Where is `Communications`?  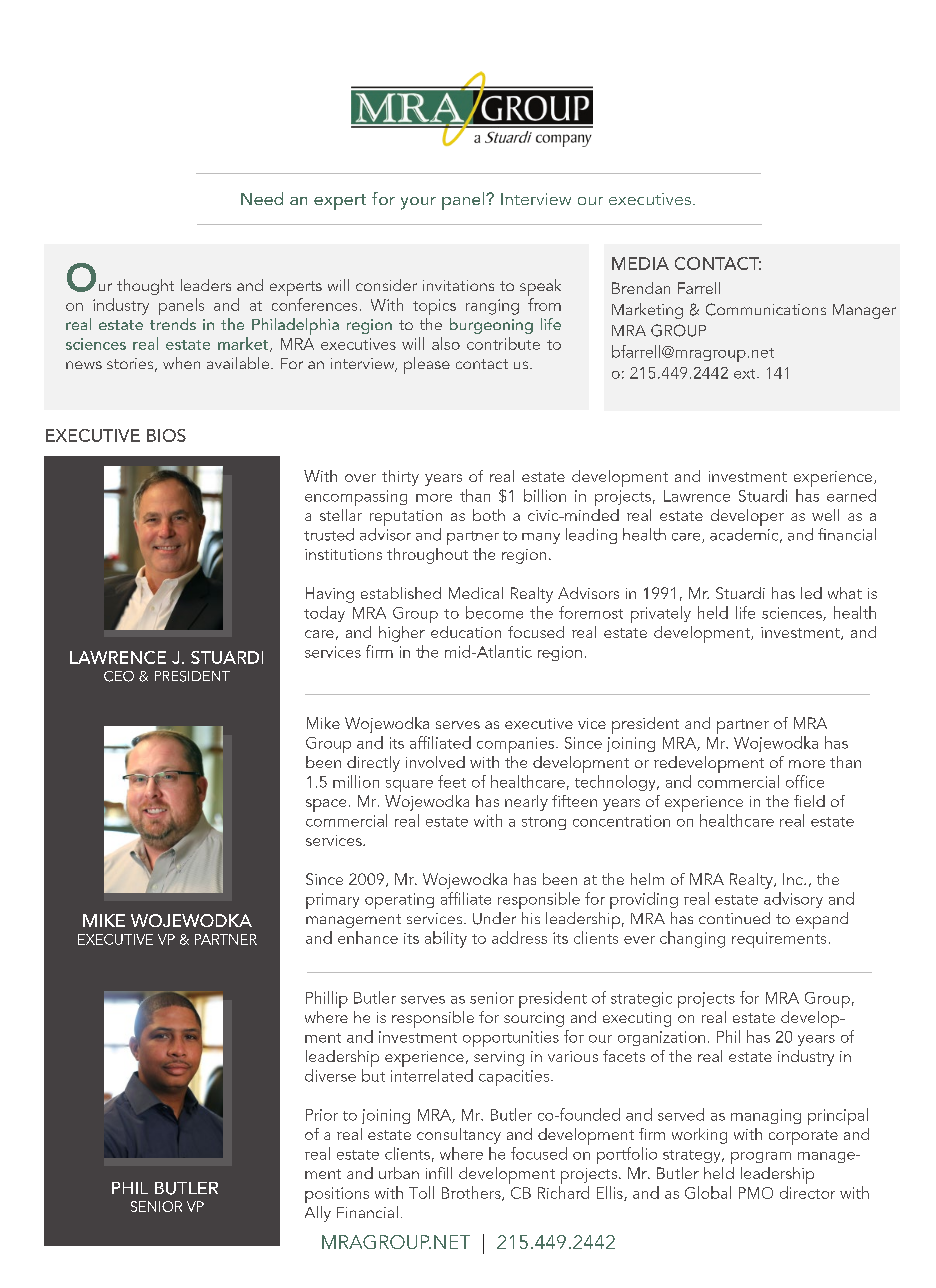
Communications is located at coordinates (766, 309).
